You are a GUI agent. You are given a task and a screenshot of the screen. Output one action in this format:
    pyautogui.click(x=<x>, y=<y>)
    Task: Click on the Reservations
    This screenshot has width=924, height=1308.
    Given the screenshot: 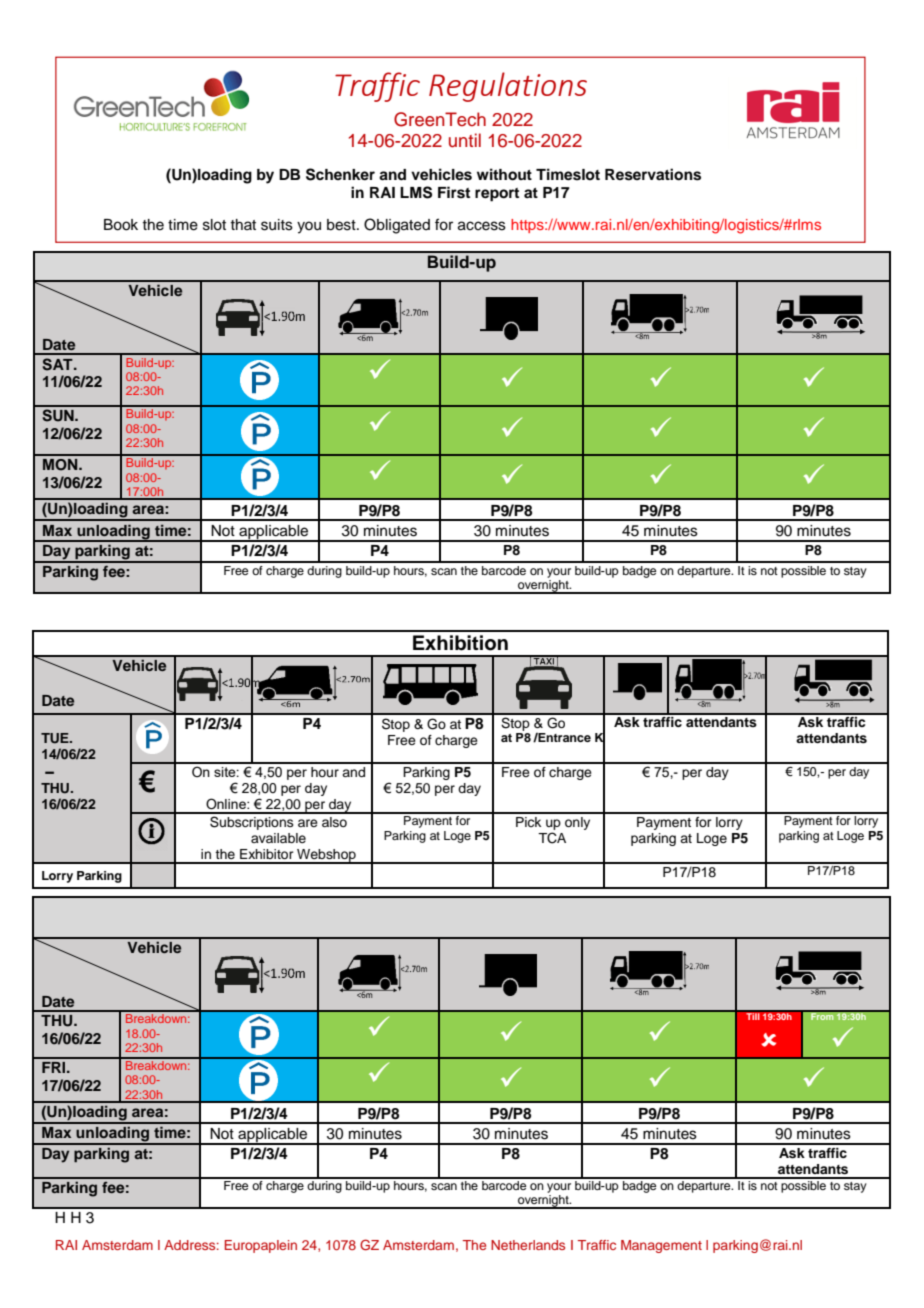 What is the action you would take?
    pyautogui.click(x=653, y=174)
